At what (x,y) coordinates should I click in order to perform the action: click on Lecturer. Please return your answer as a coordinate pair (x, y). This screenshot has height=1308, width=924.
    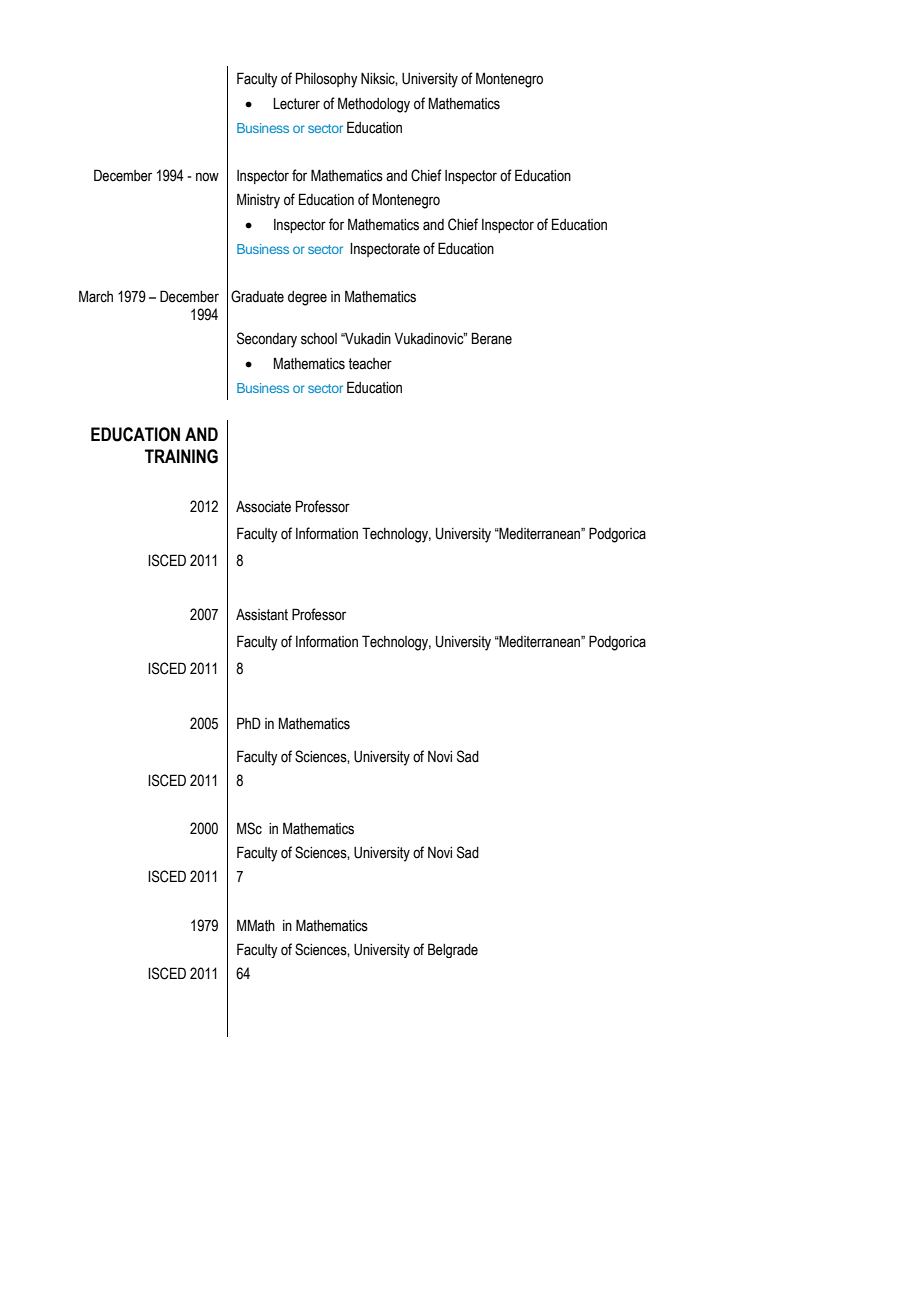
    Looking at the image, I should click on (296, 104).
